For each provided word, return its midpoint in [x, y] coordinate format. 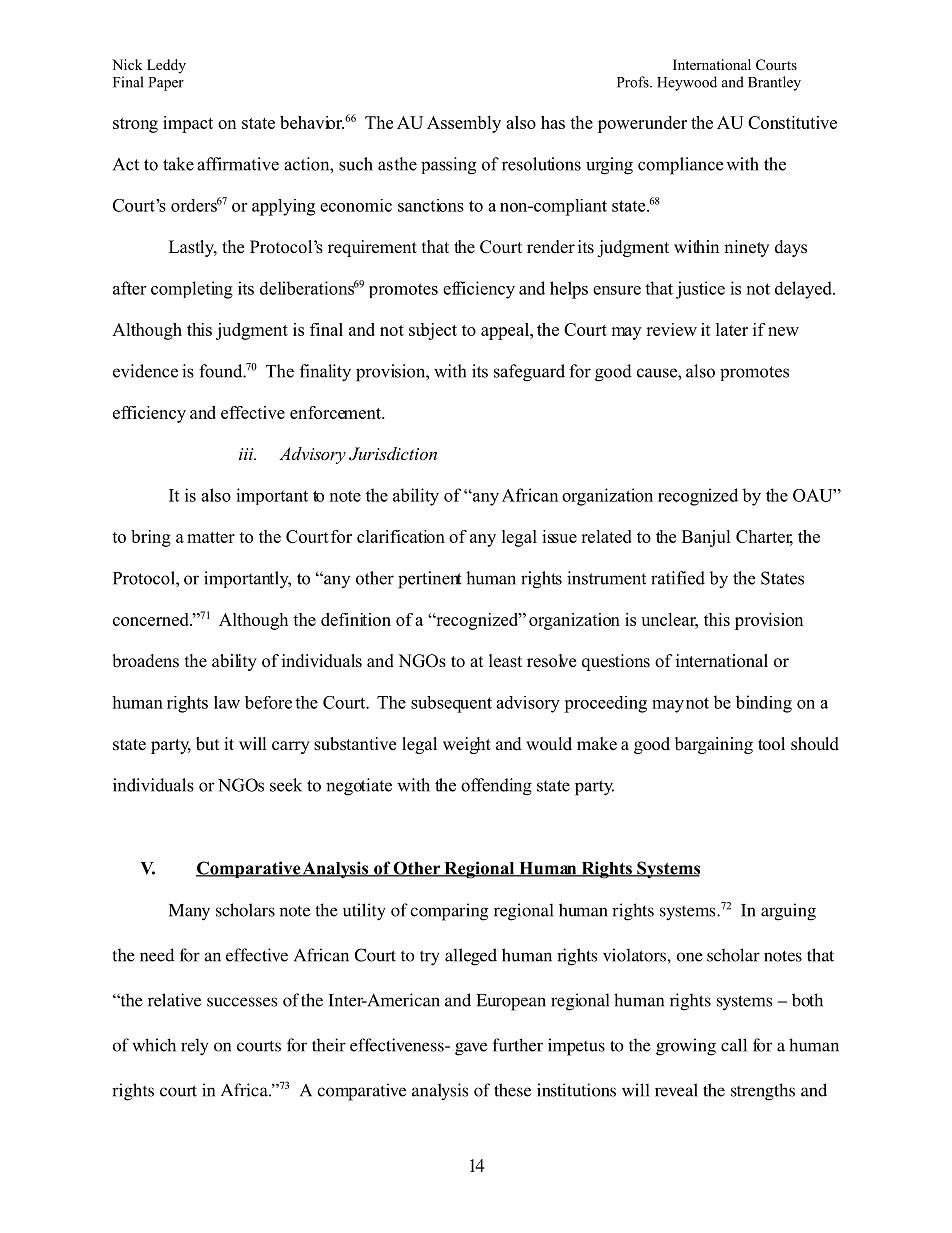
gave [471, 1049]
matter [211, 537]
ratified [678, 578]
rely [194, 1047]
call [734, 1045]
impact [188, 124]
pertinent [430, 580]
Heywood [687, 83]
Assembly [464, 124]
